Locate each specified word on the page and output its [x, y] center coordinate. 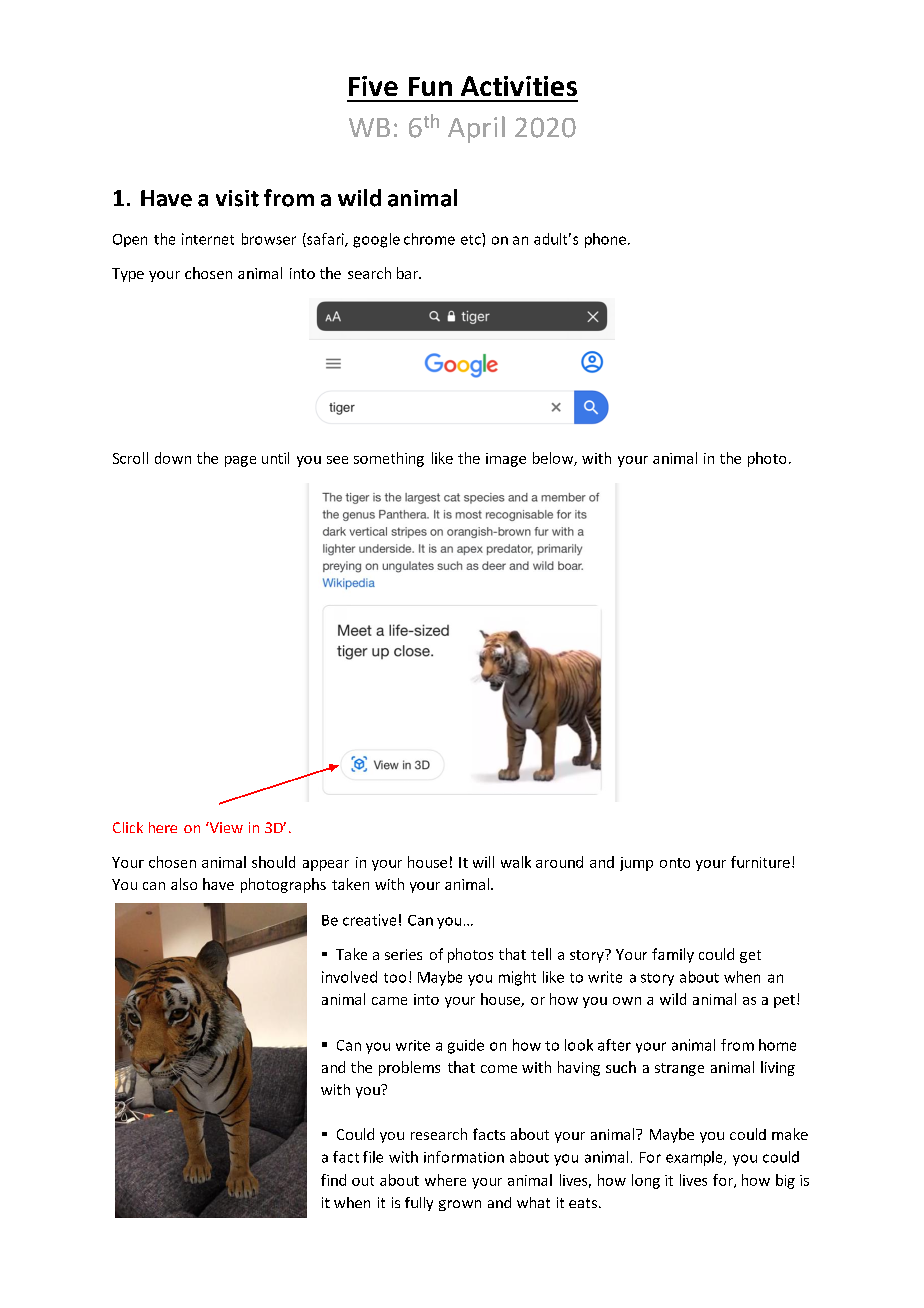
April [476, 129]
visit [237, 198]
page [240, 461]
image [506, 460]
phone [605, 240]
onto [675, 863]
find [333, 1180]
